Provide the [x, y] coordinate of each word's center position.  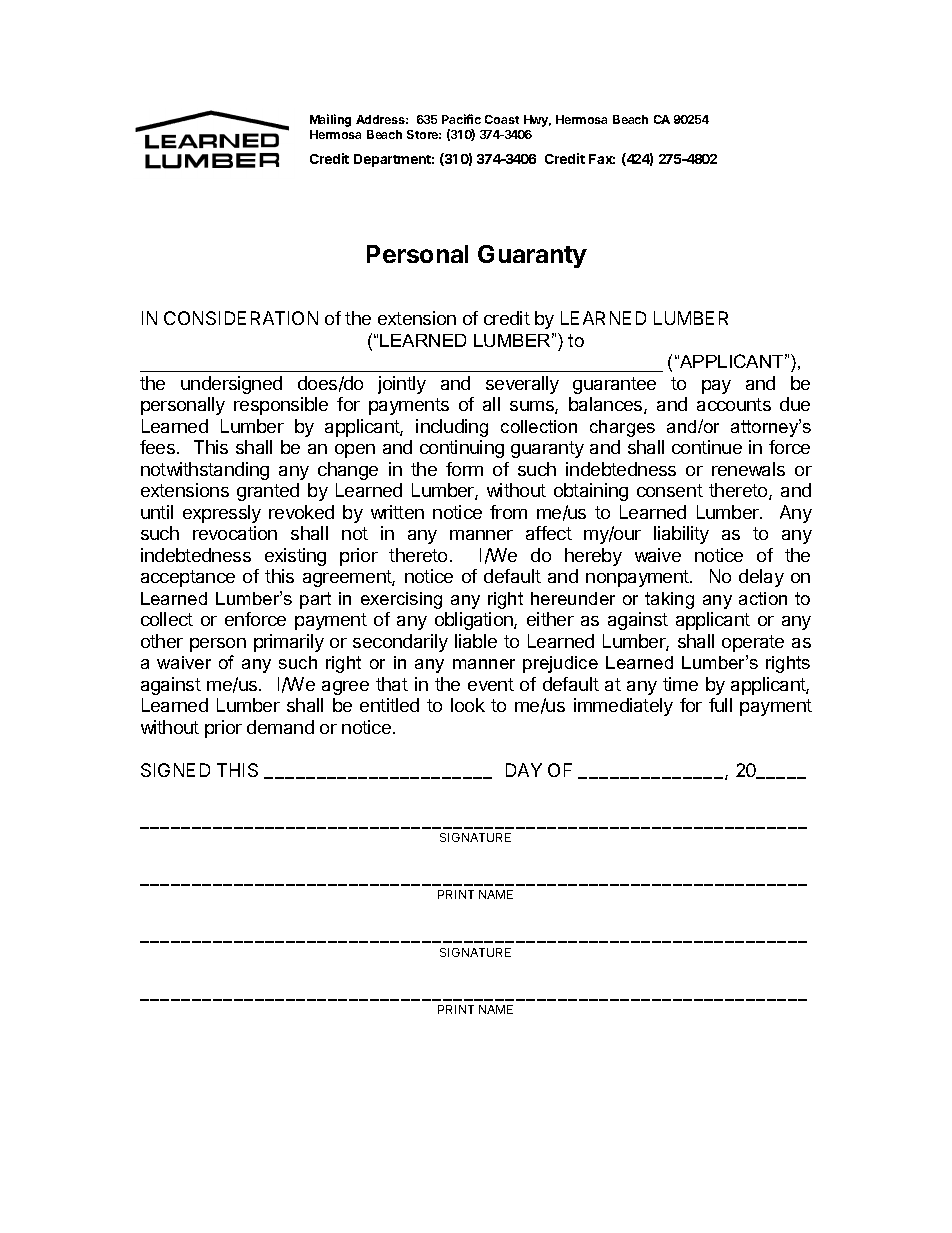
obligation [475, 621]
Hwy [537, 121]
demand [280, 727]
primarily [289, 643]
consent [670, 490]
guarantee [614, 385]
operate [753, 643]
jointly [402, 385]
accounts [734, 404]
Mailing [330, 120]
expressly [222, 514]
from [508, 512]
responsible [281, 406]
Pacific [461, 119]
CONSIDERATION [241, 318]
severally [522, 385]
